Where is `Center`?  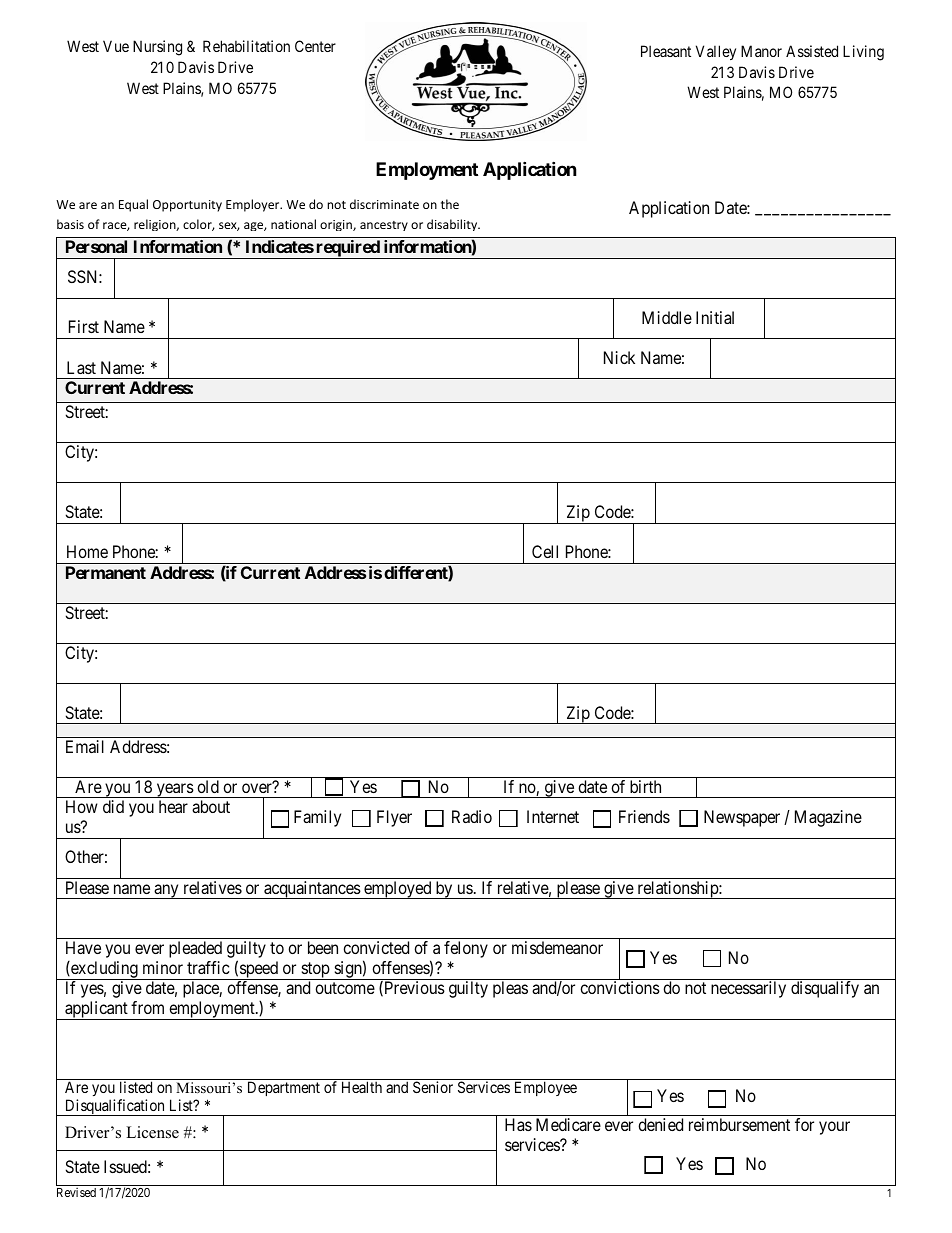
Center is located at coordinates (315, 46).
